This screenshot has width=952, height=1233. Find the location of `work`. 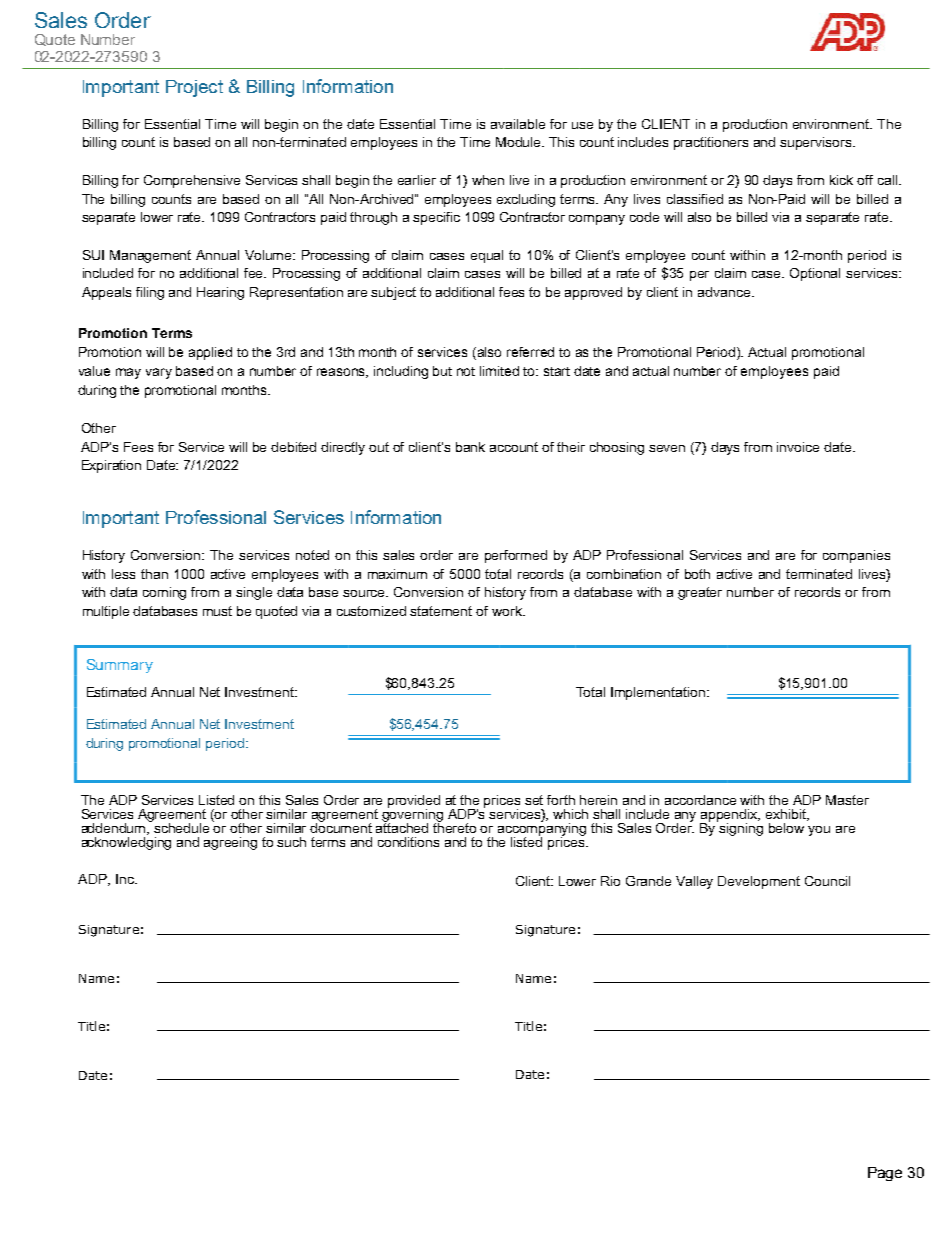

work is located at coordinates (508, 611).
